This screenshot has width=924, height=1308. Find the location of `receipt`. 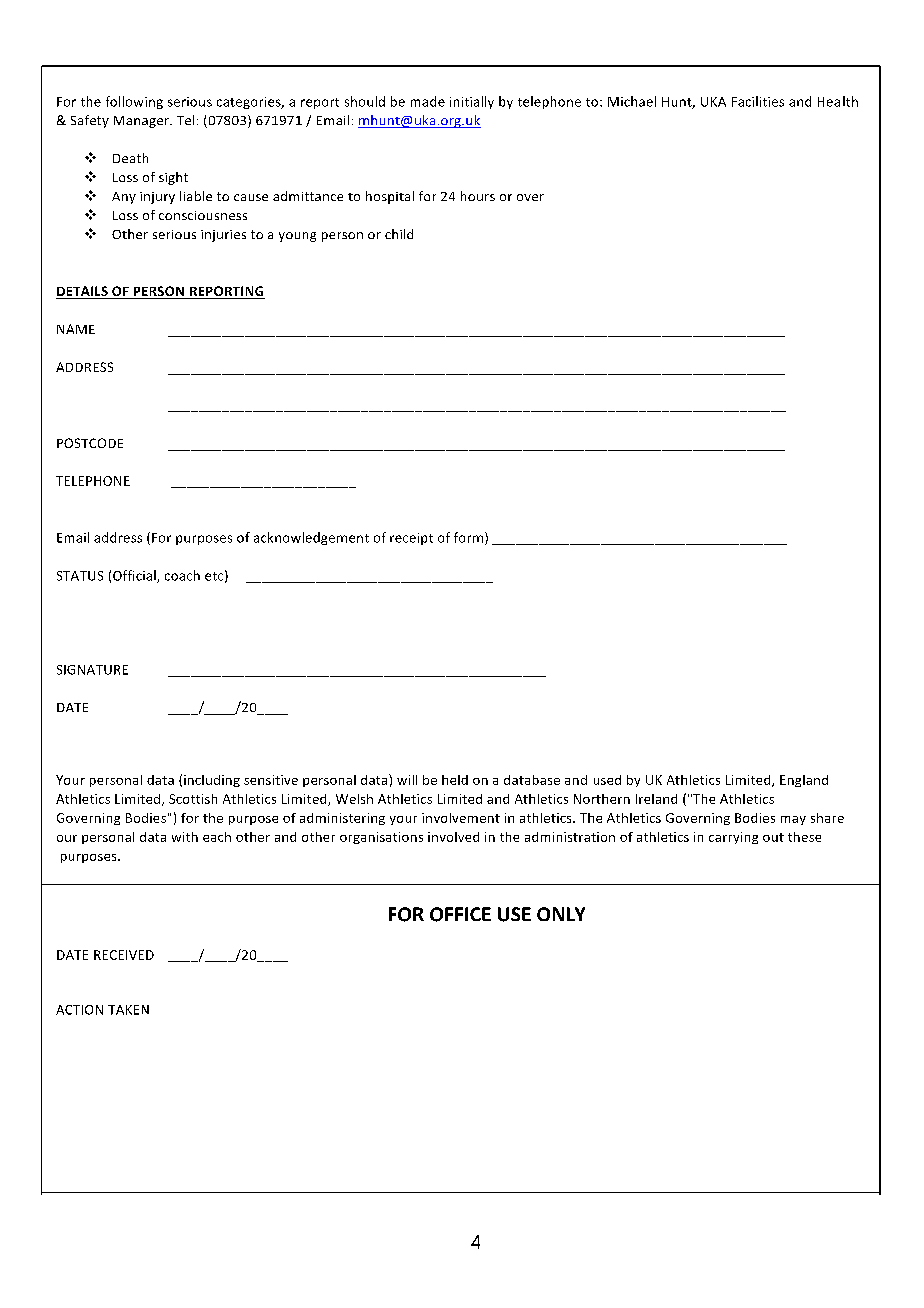

receipt is located at coordinates (411, 539).
